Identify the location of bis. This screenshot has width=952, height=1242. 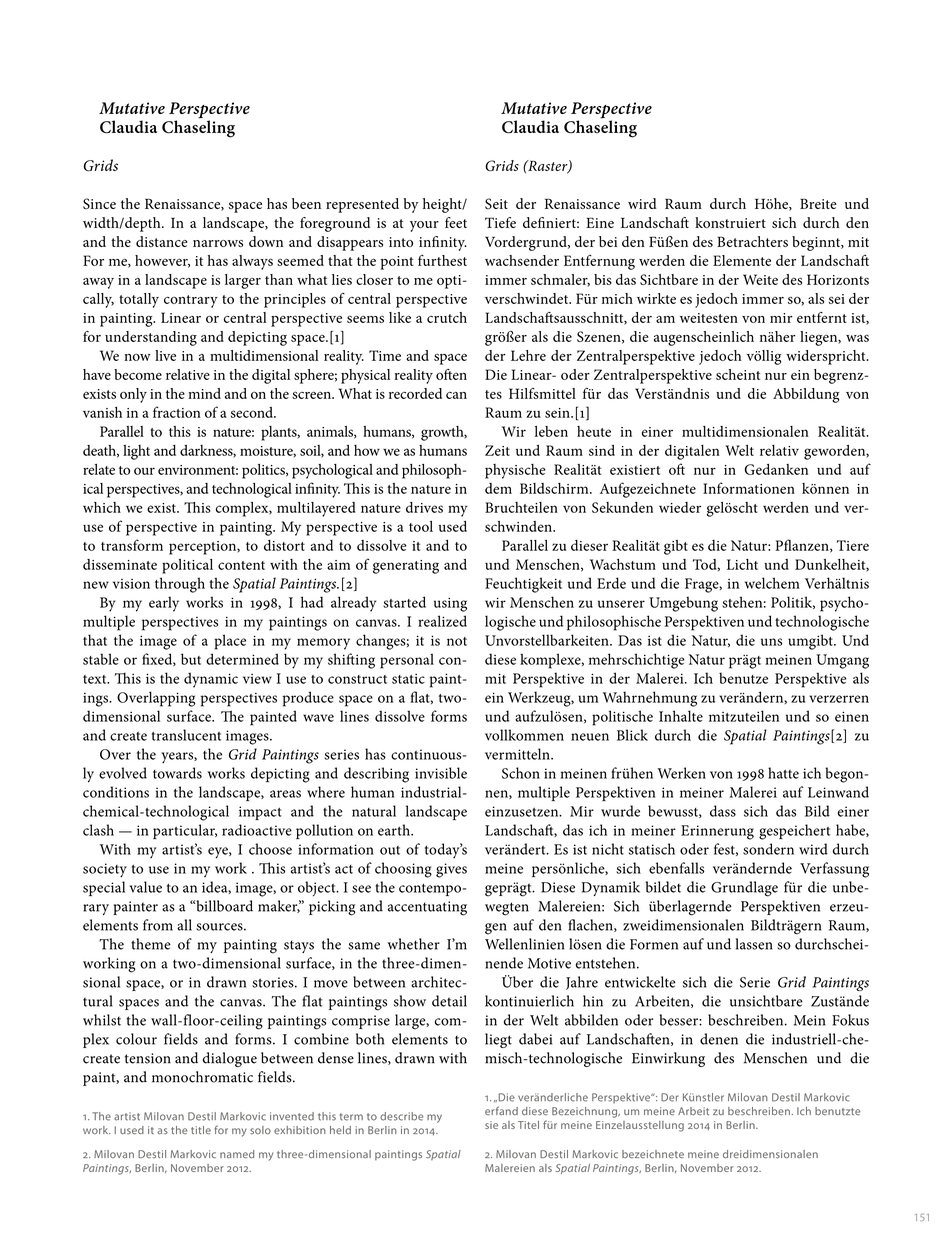
(603, 279).
